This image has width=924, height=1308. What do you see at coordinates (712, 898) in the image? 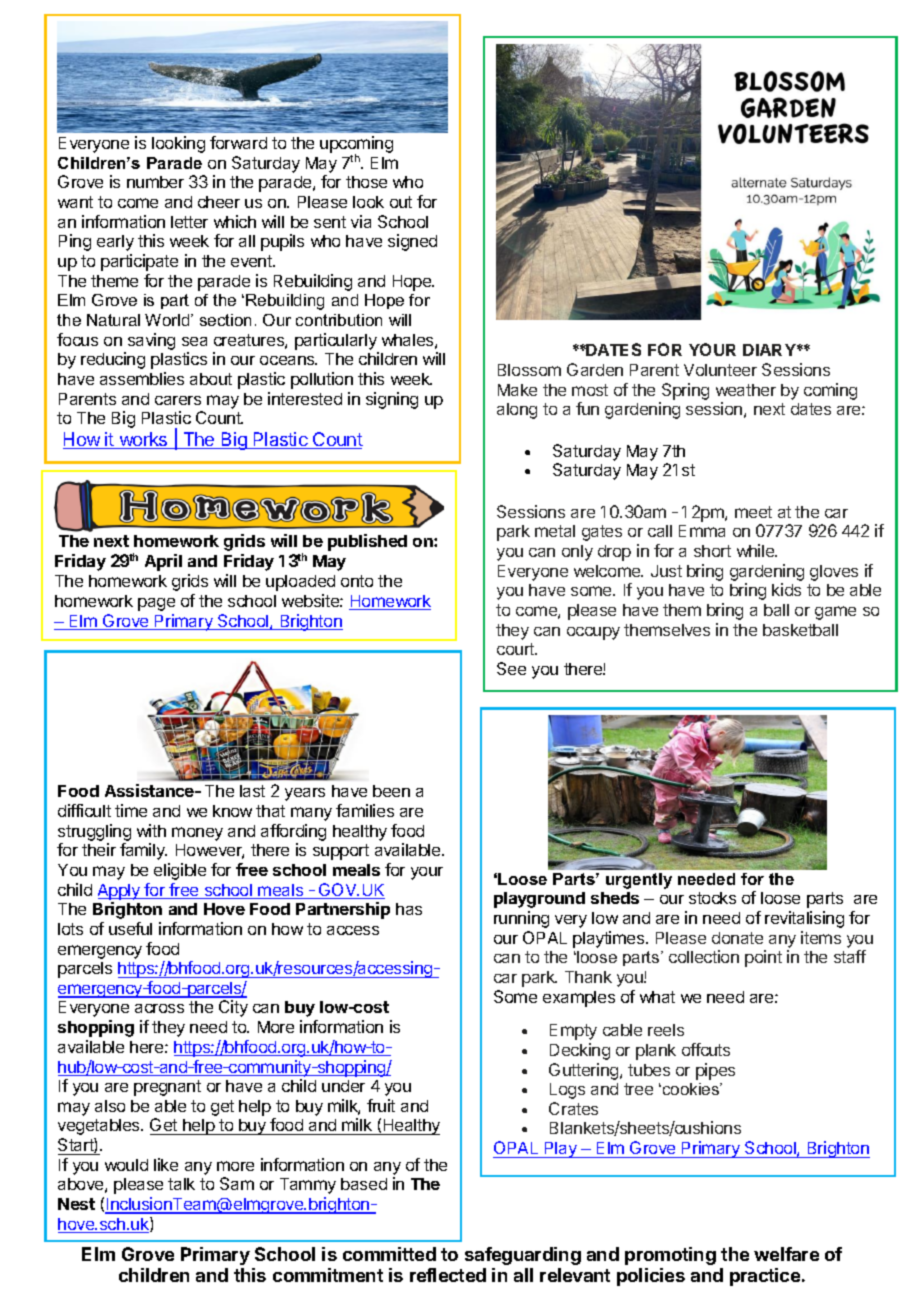
I see `stocks` at bounding box center [712, 898].
